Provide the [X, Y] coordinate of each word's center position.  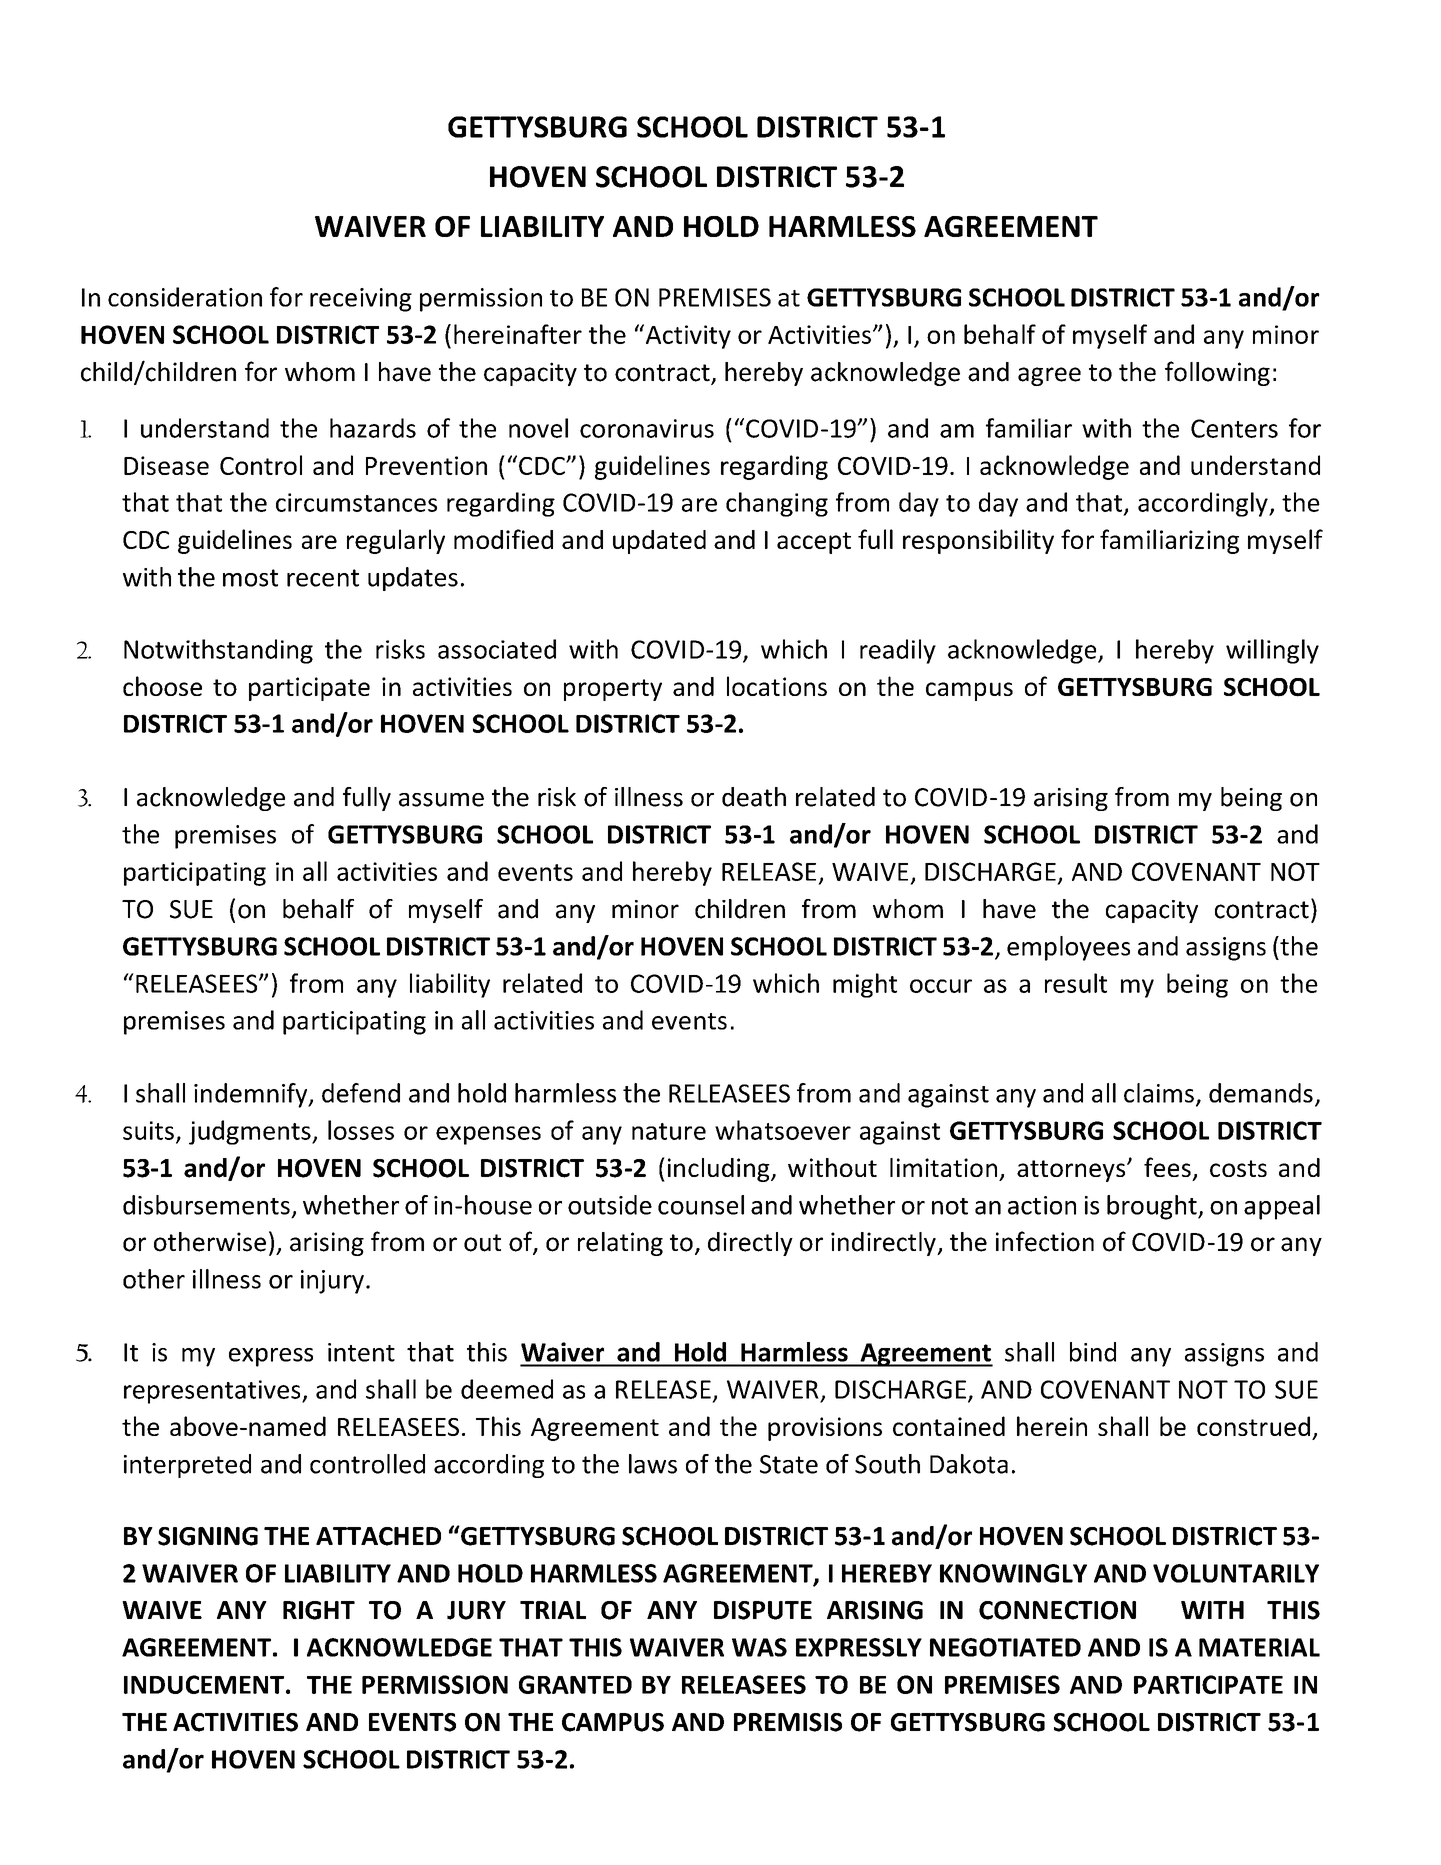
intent [361, 1352]
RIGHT [319, 1610]
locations [777, 686]
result [1076, 983]
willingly [1272, 651]
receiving [361, 300]
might [865, 985]
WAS [759, 1647]
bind [1093, 1352]
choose [162, 686]
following [1217, 373]
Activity [687, 336]
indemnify [252, 1095]
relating [620, 1244]
